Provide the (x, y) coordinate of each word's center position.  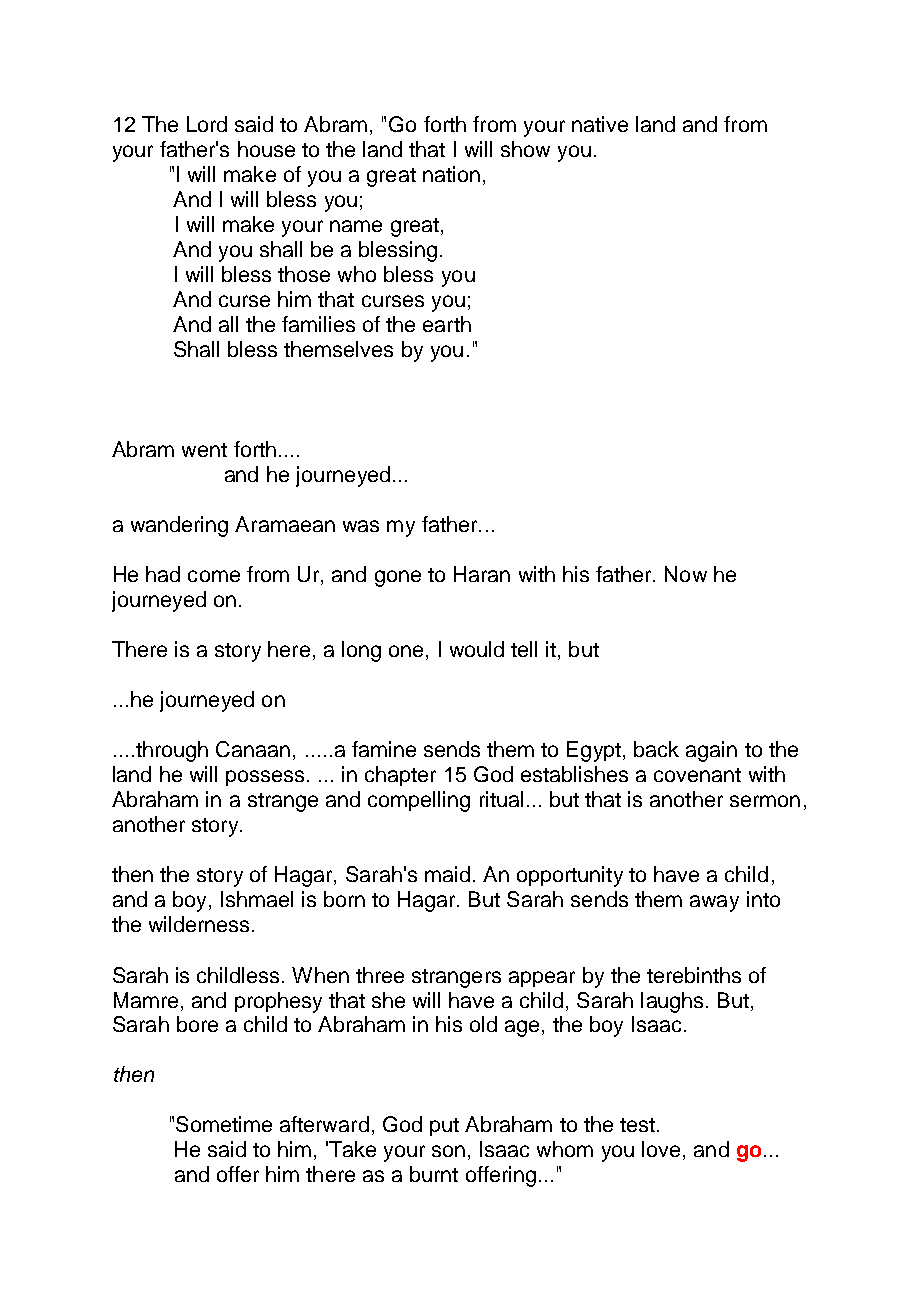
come (214, 576)
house (266, 149)
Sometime (224, 1124)
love (661, 1149)
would (477, 649)
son (448, 1151)
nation (451, 174)
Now (686, 574)
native (600, 124)
